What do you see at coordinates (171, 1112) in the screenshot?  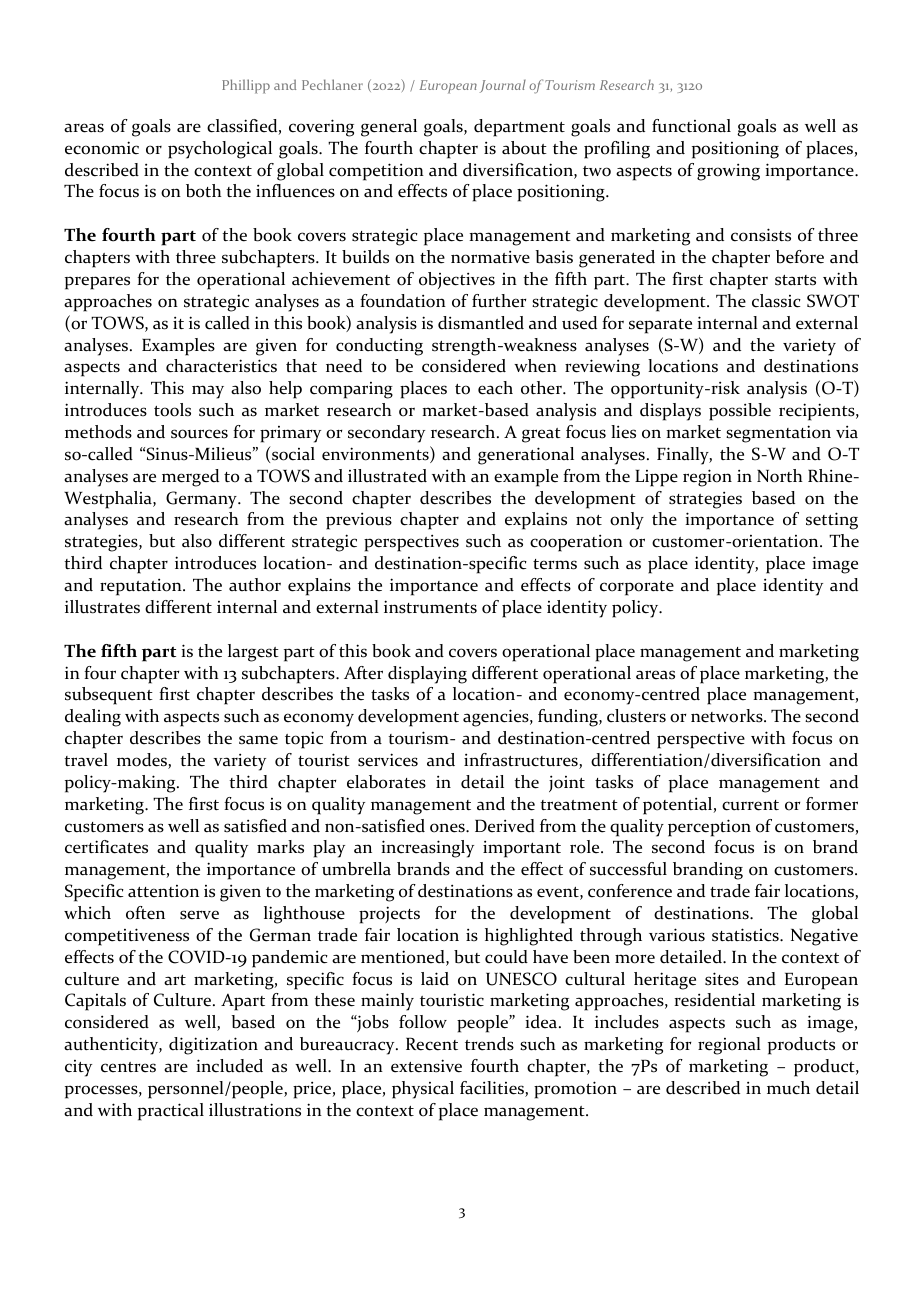 I see `practical` at bounding box center [171, 1112].
